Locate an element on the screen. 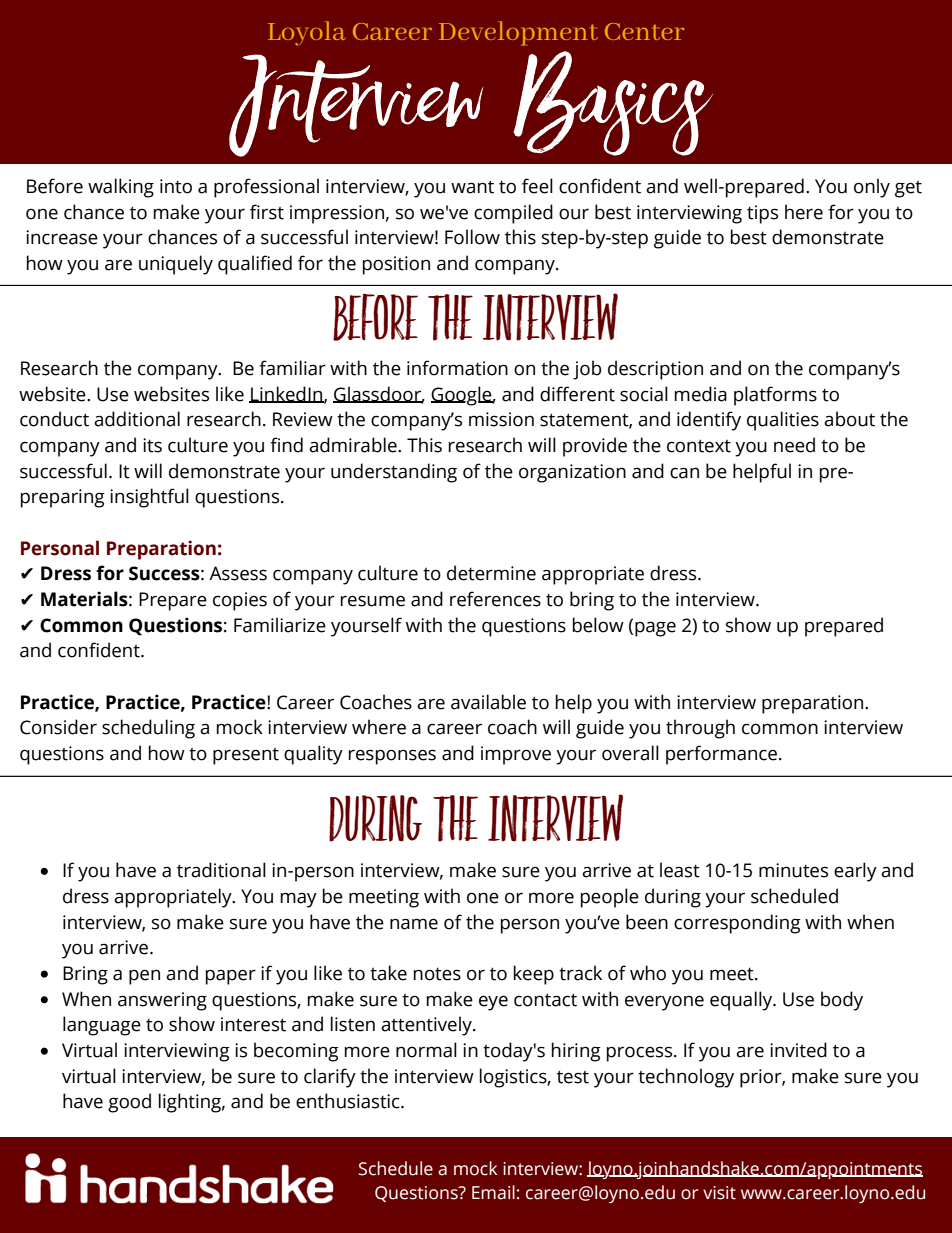 This screenshot has width=952, height=1233. Loyola is located at coordinates (307, 33).
